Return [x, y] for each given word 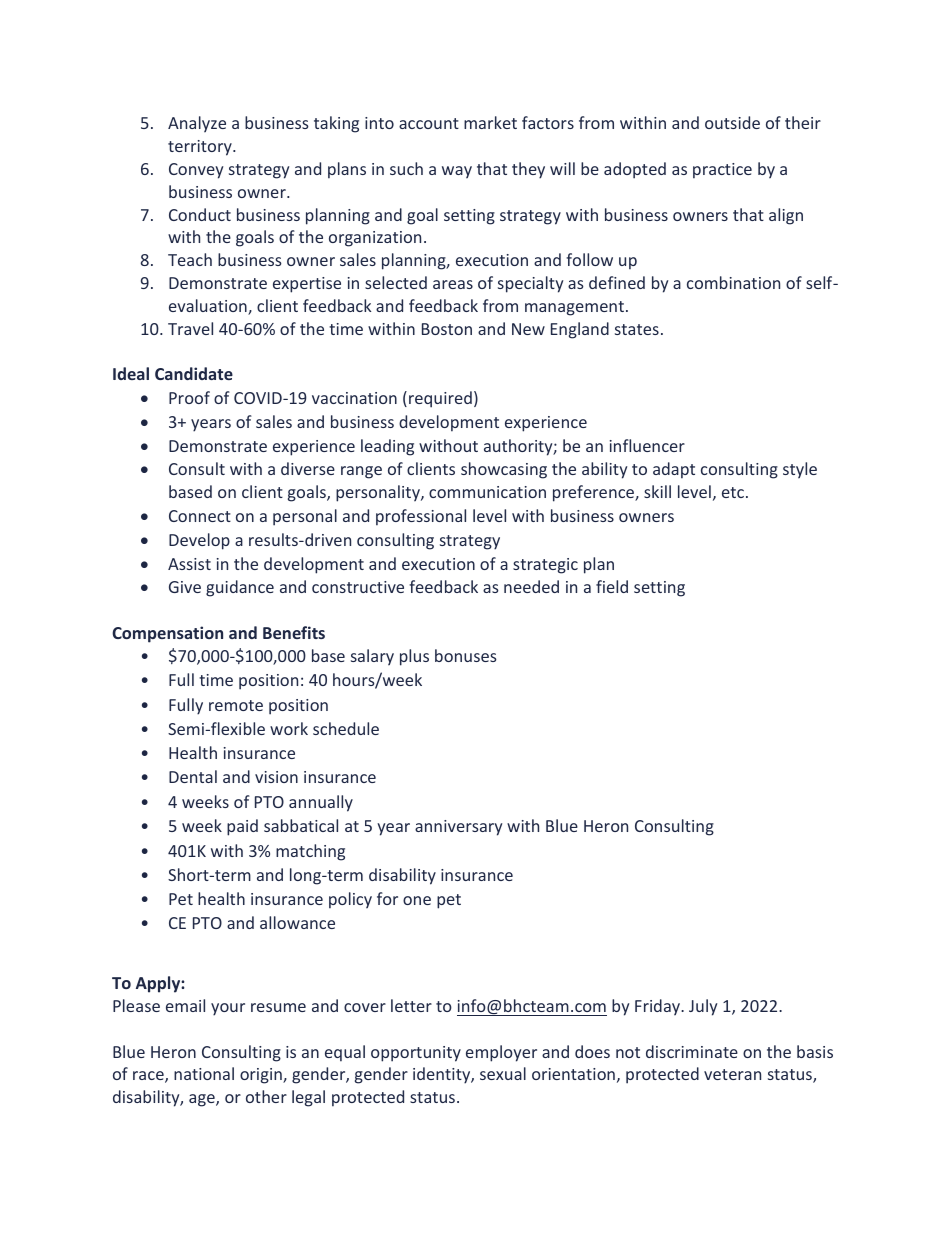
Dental [193, 776]
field [612, 586]
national [204, 1073]
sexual [503, 1073]
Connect [200, 516]
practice [722, 171]
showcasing [504, 470]
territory [201, 148]
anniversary [458, 828]
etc [734, 492]
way [457, 172]
